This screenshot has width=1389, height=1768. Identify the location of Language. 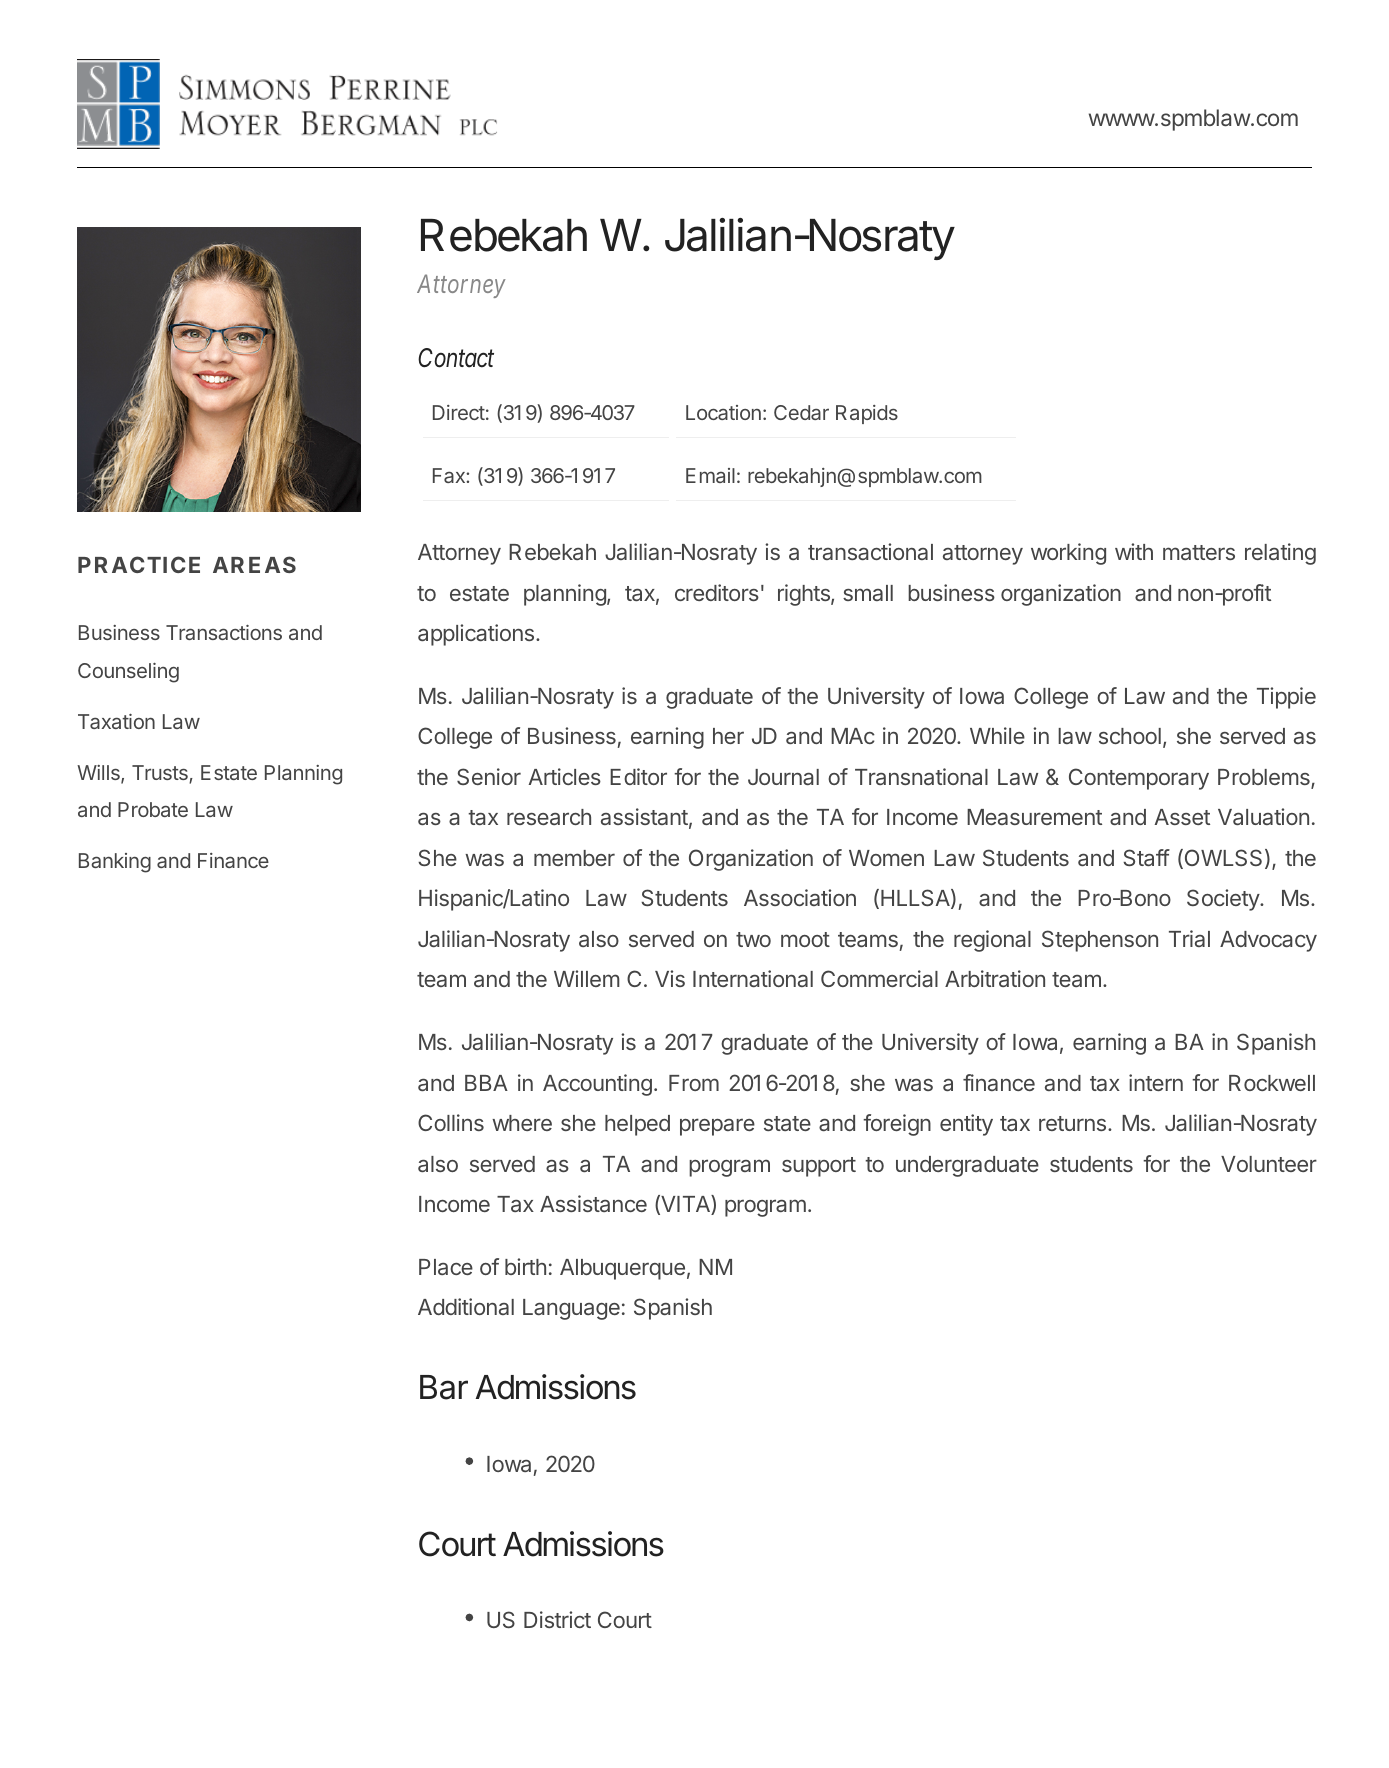
(571, 1309).
